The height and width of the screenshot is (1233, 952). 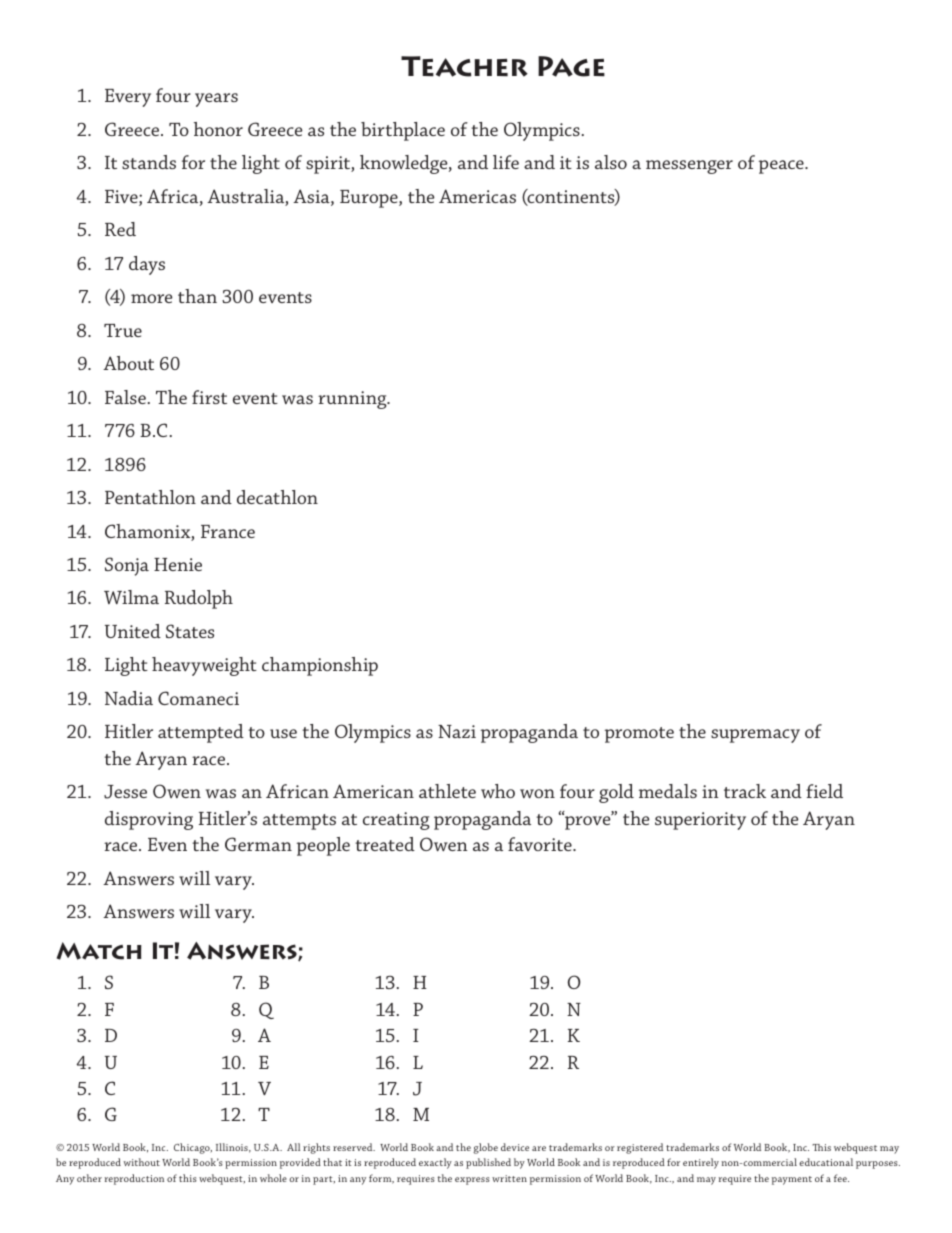 I want to click on supremacy, so click(x=755, y=736).
